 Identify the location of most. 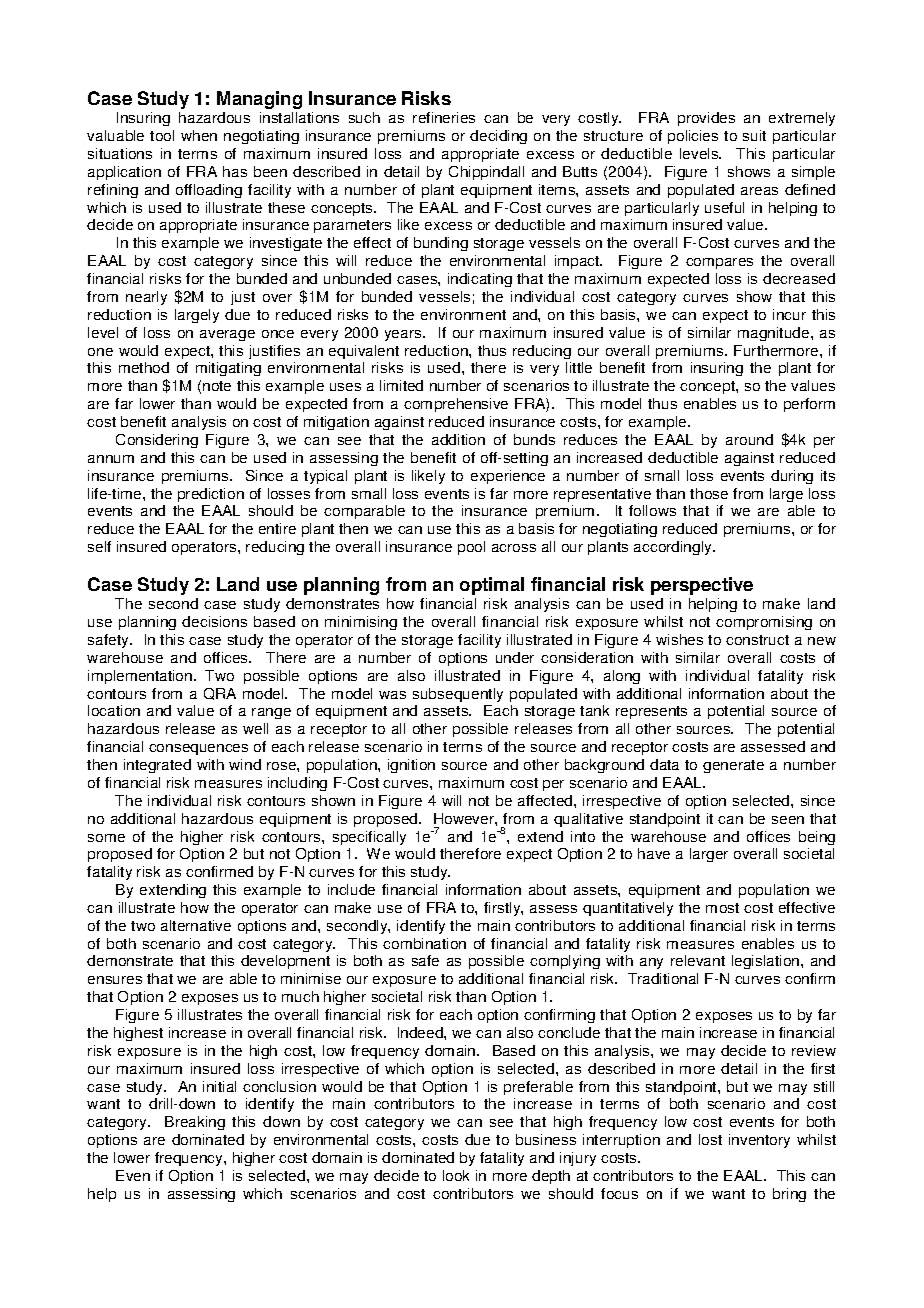
(722, 908).
